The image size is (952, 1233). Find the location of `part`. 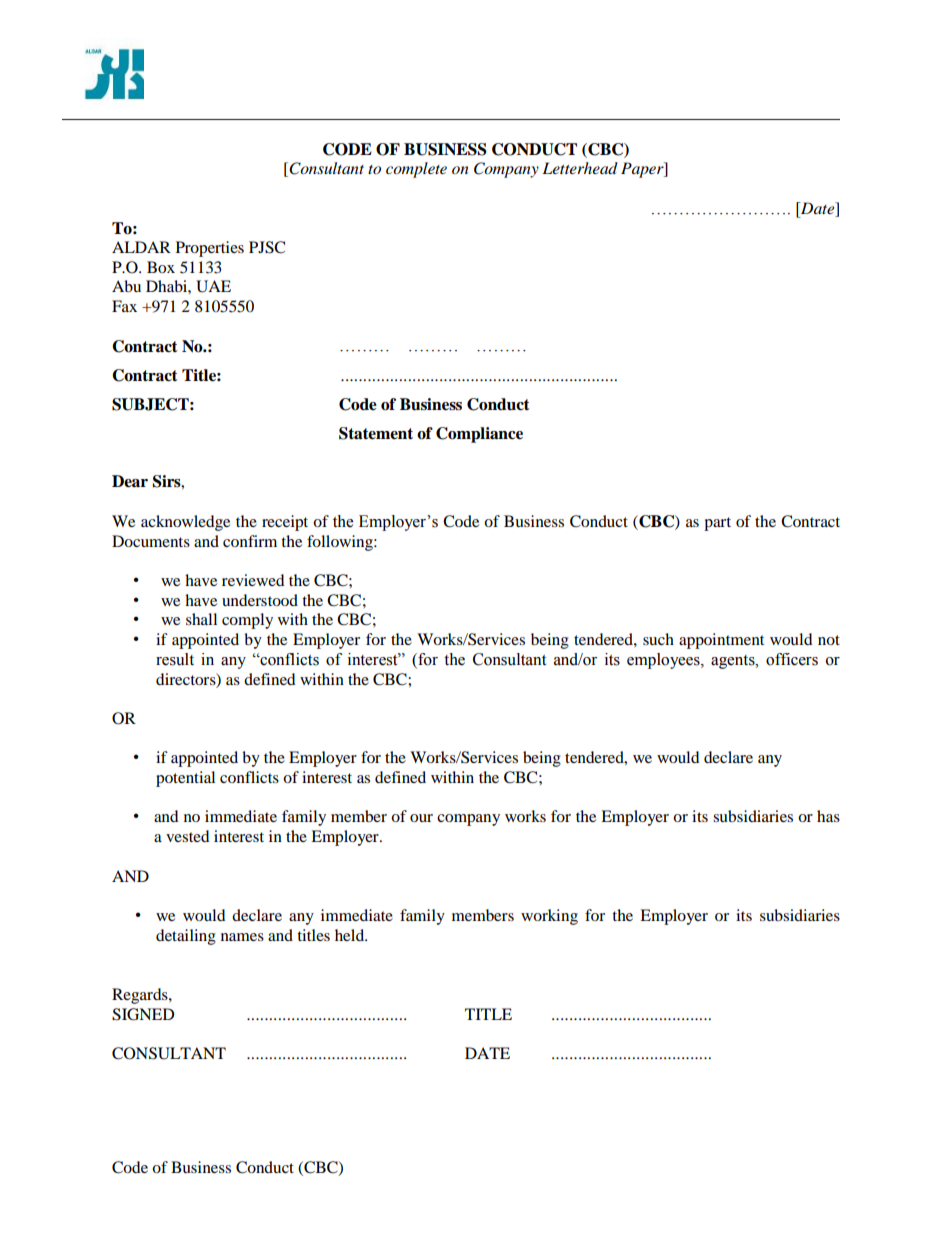

part is located at coordinates (717, 524).
